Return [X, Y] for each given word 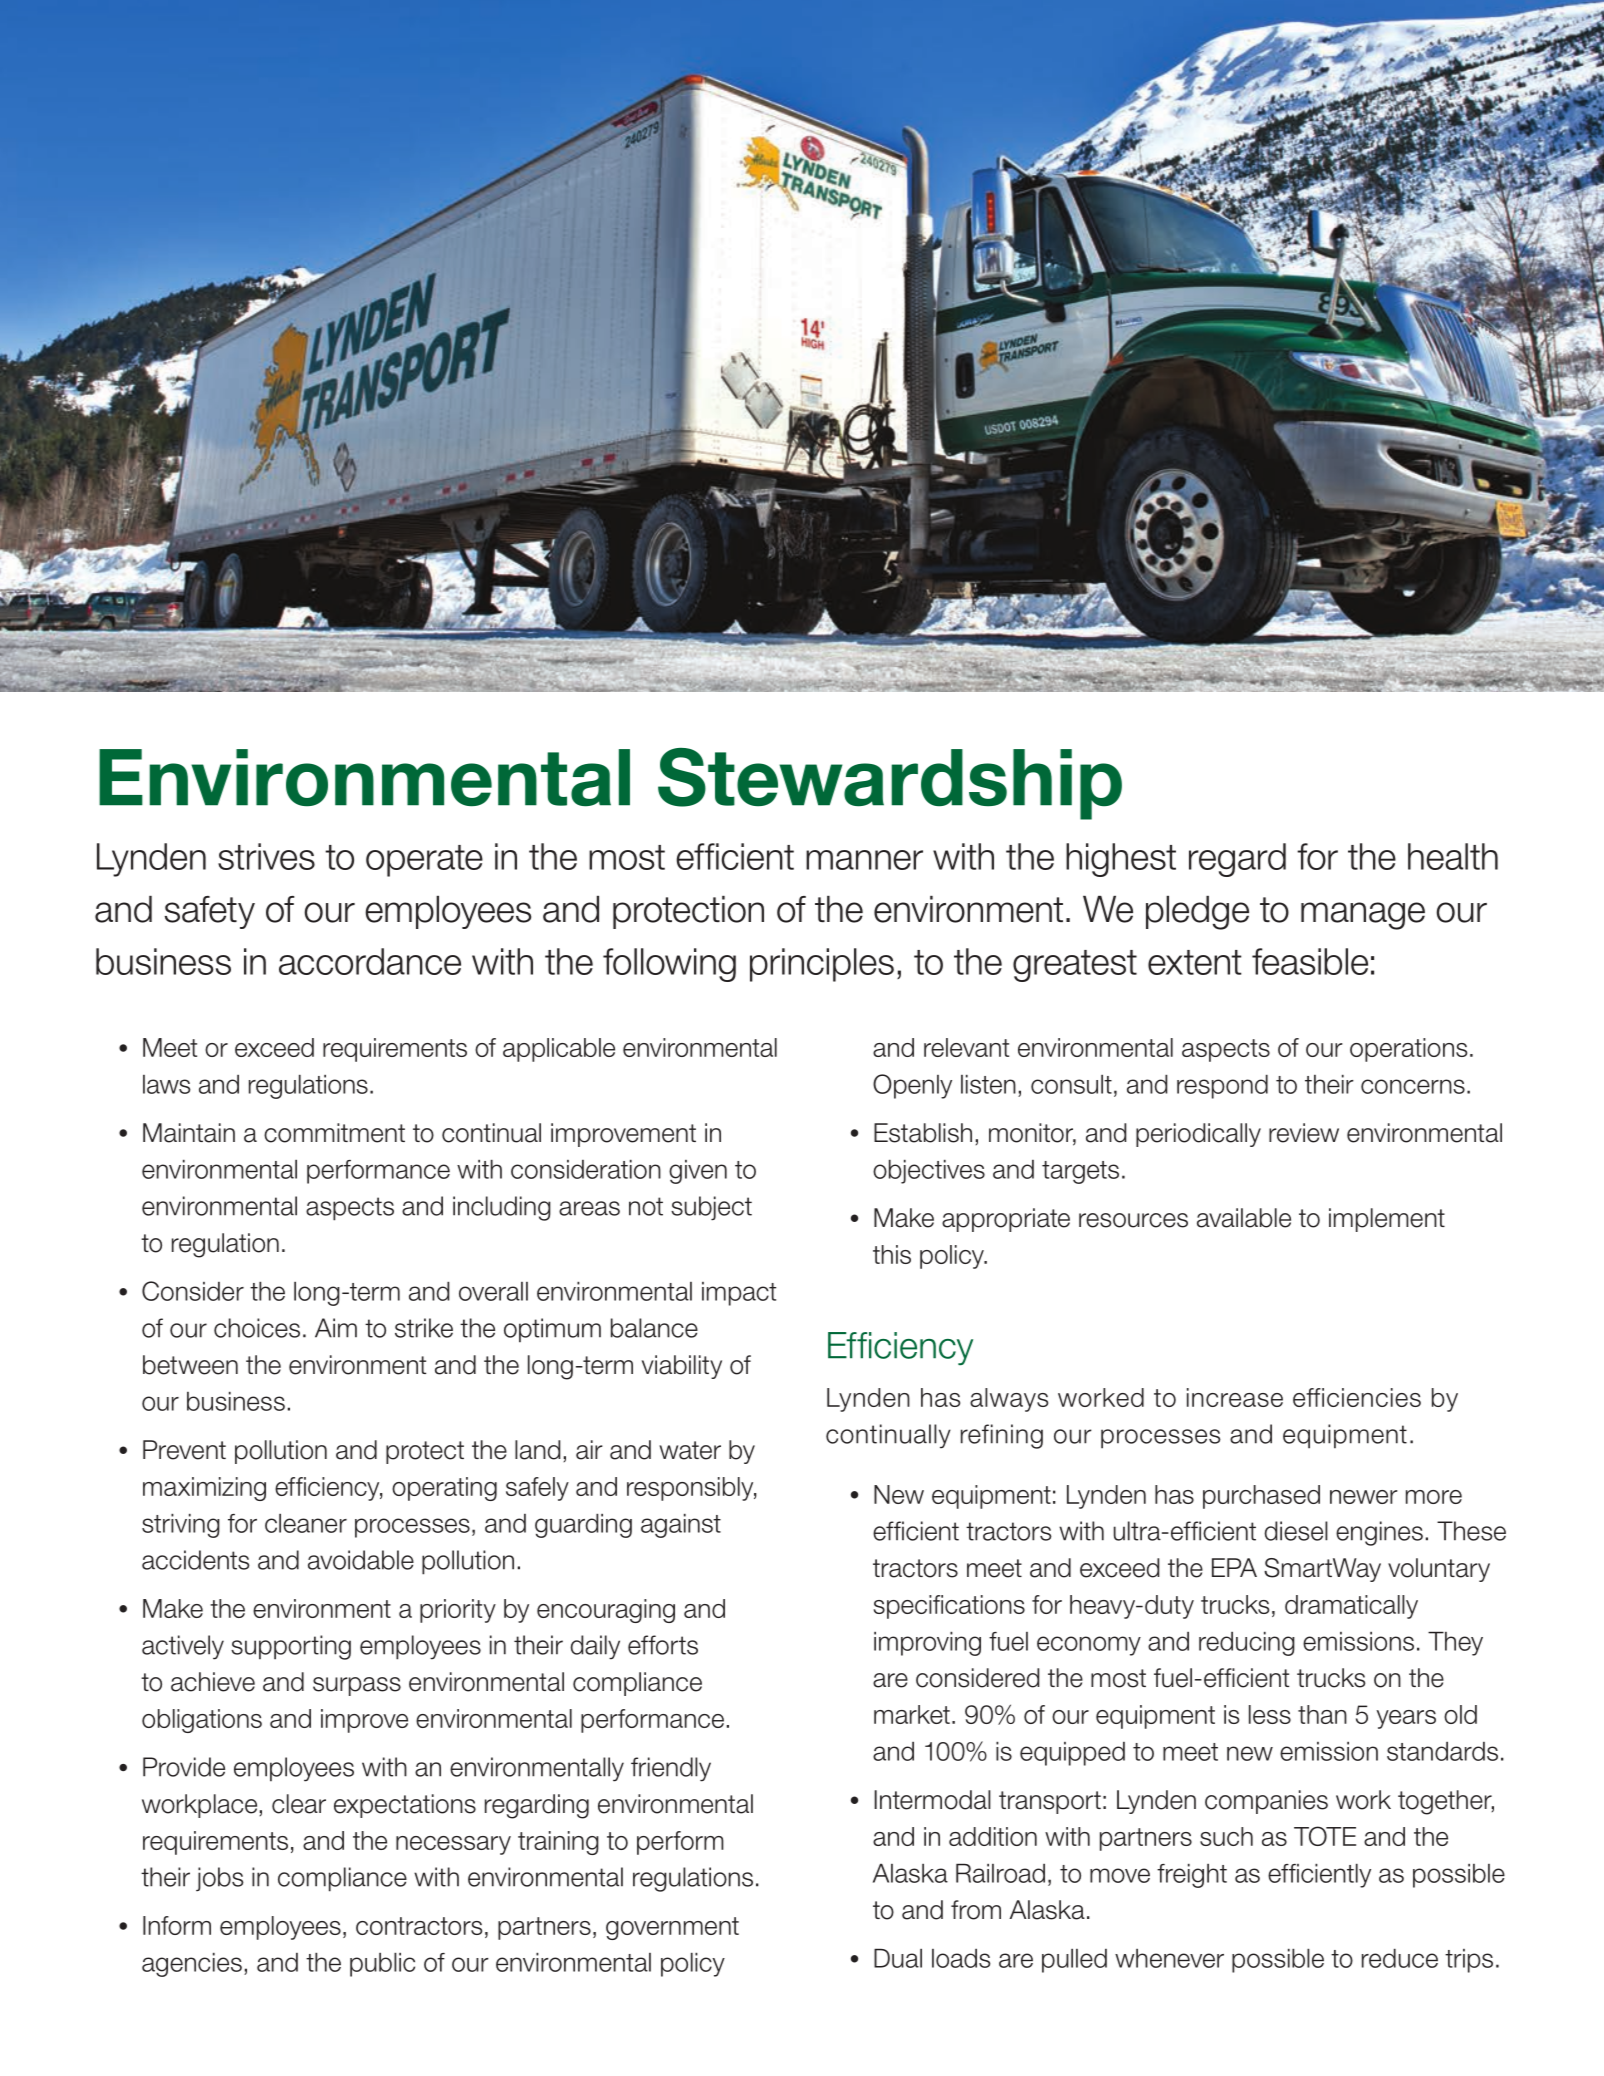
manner [864, 860]
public [382, 1965]
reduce [1400, 1958]
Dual [898, 1958]
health [1453, 856]
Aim [336, 1328]
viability [682, 1367]
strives [266, 856]
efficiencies [1357, 1397]
